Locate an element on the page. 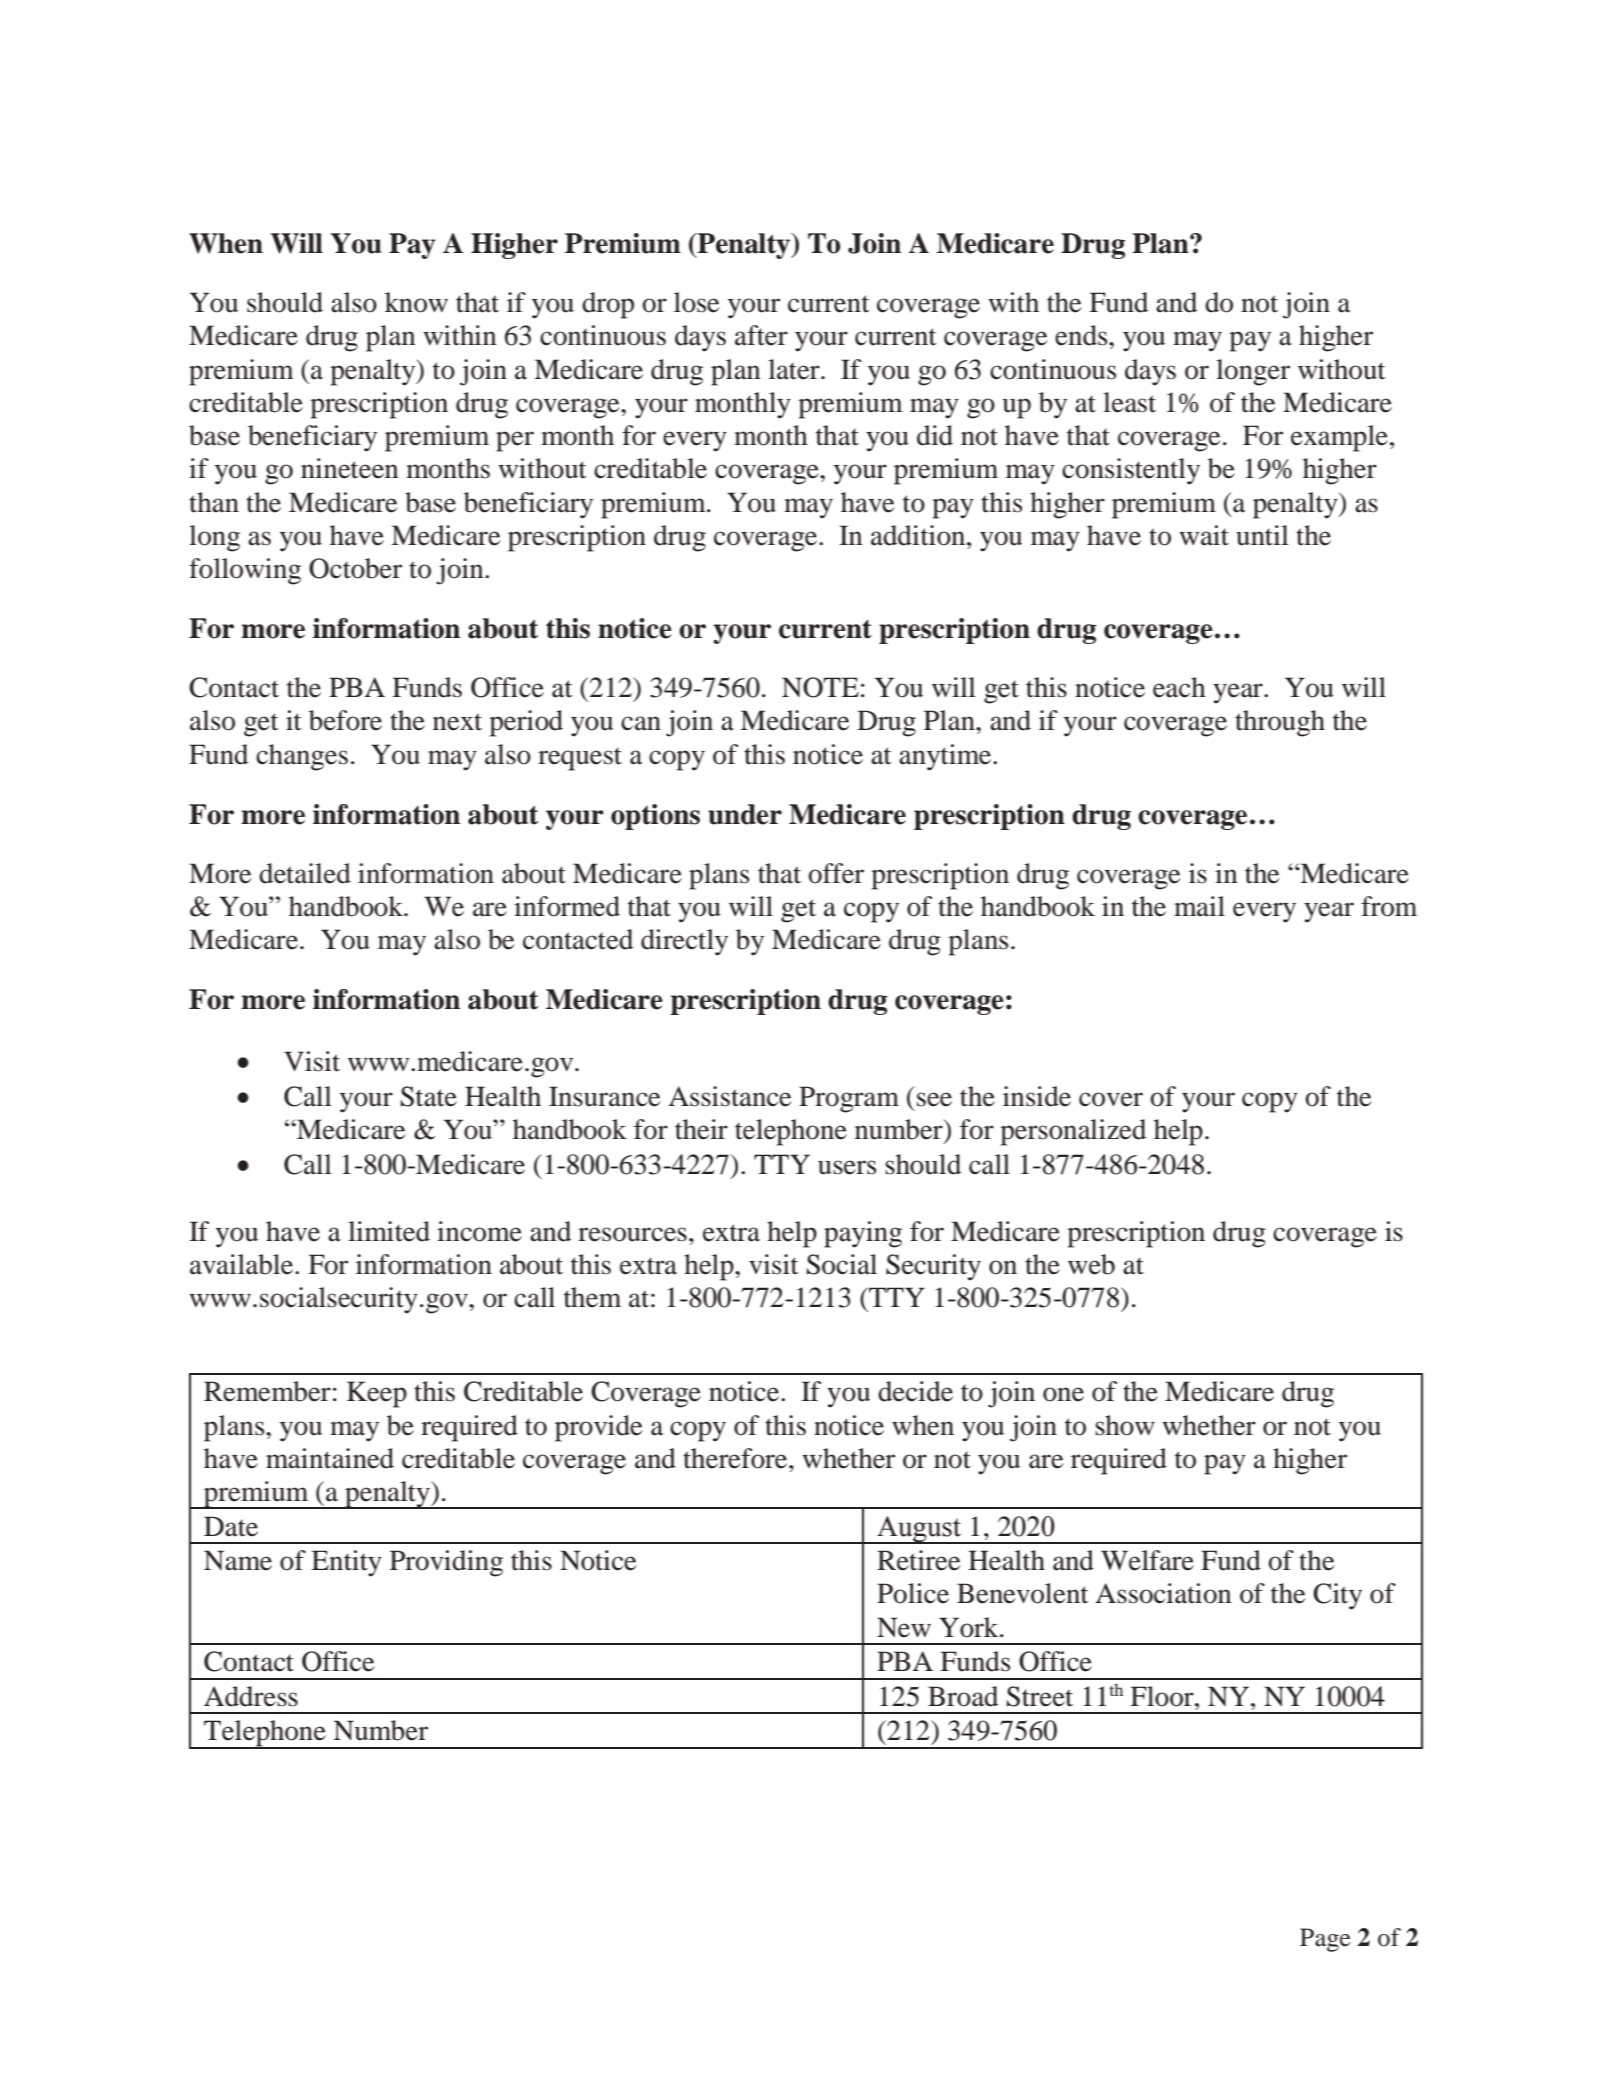 This page has width=1608, height=2082. Program is located at coordinates (849, 1099).
